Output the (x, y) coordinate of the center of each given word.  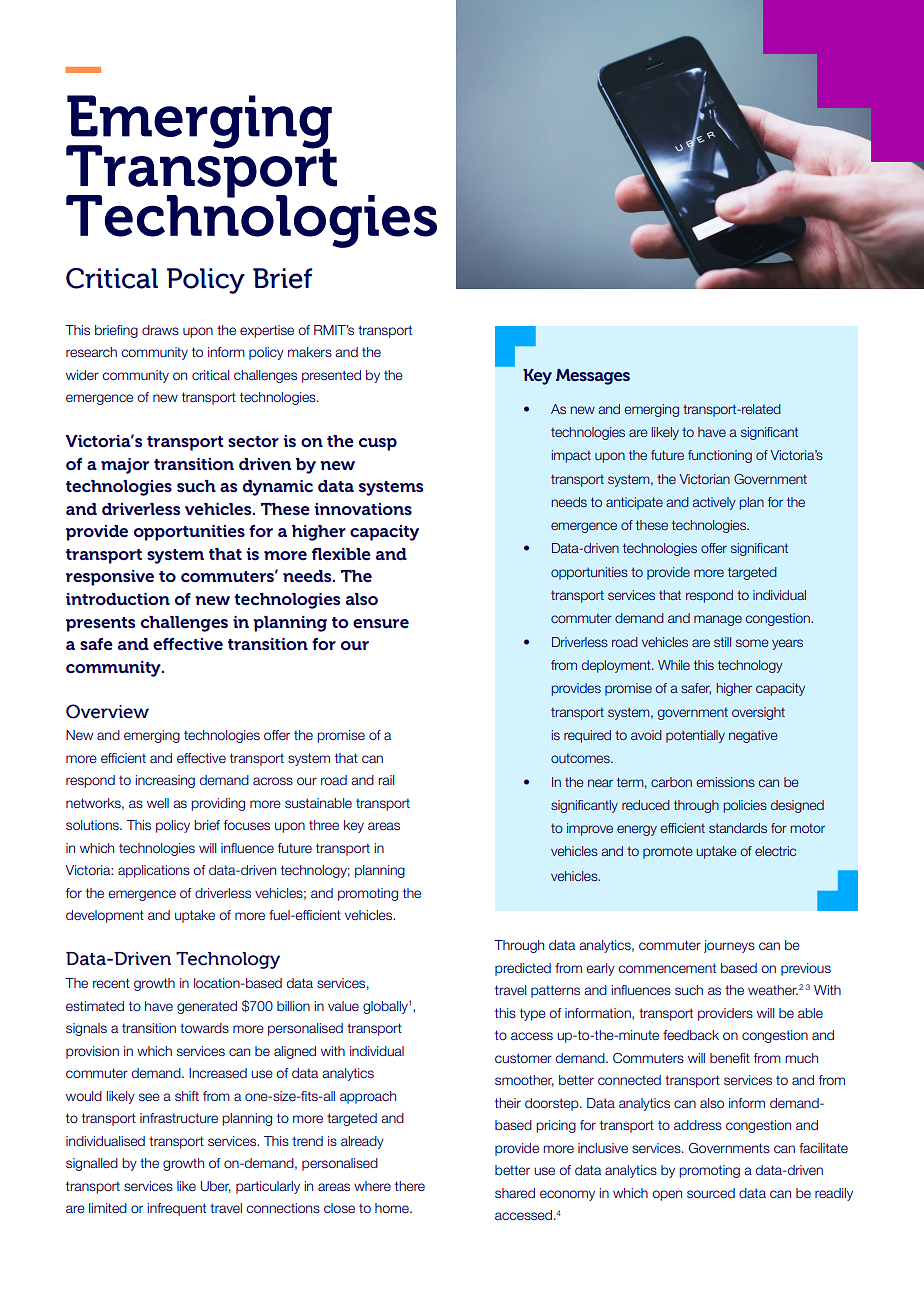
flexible (341, 554)
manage (718, 620)
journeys (729, 946)
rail (386, 780)
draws (160, 330)
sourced (711, 1193)
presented (331, 376)
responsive (110, 578)
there (410, 1186)
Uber (216, 1187)
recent (111, 983)
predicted (523, 969)
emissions (725, 782)
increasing (165, 781)
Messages (593, 377)
